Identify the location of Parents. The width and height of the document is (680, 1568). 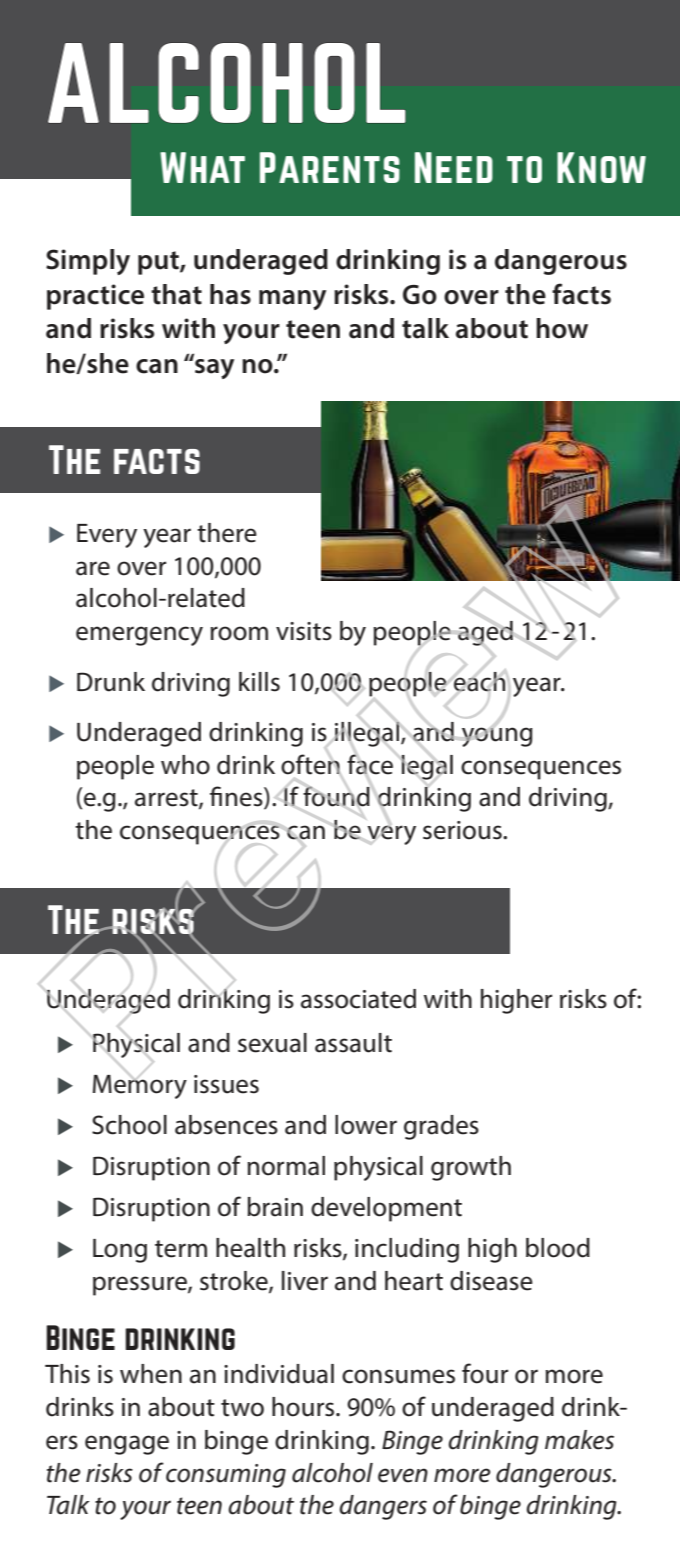
(330, 167).
